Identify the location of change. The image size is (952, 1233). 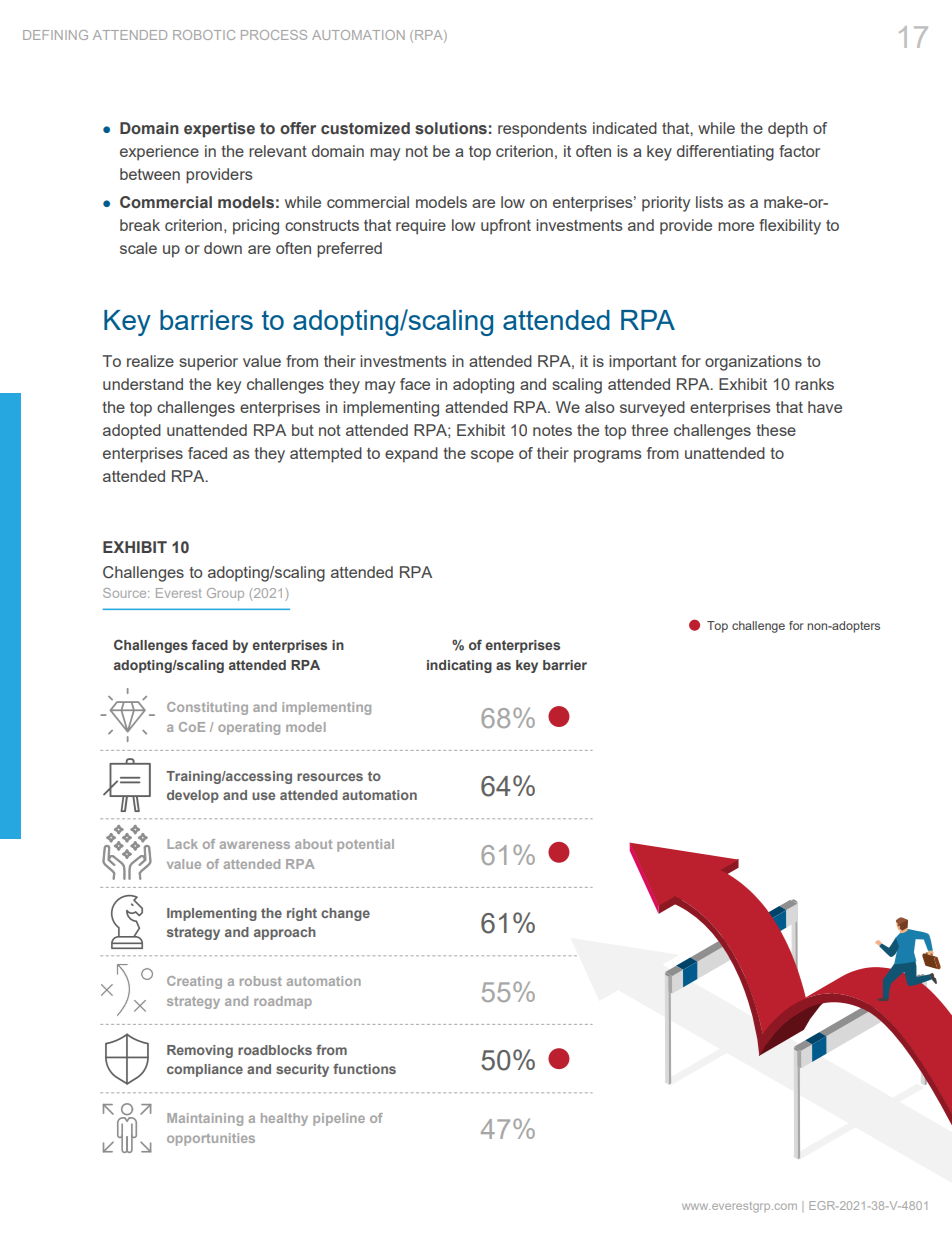
(345, 914).
